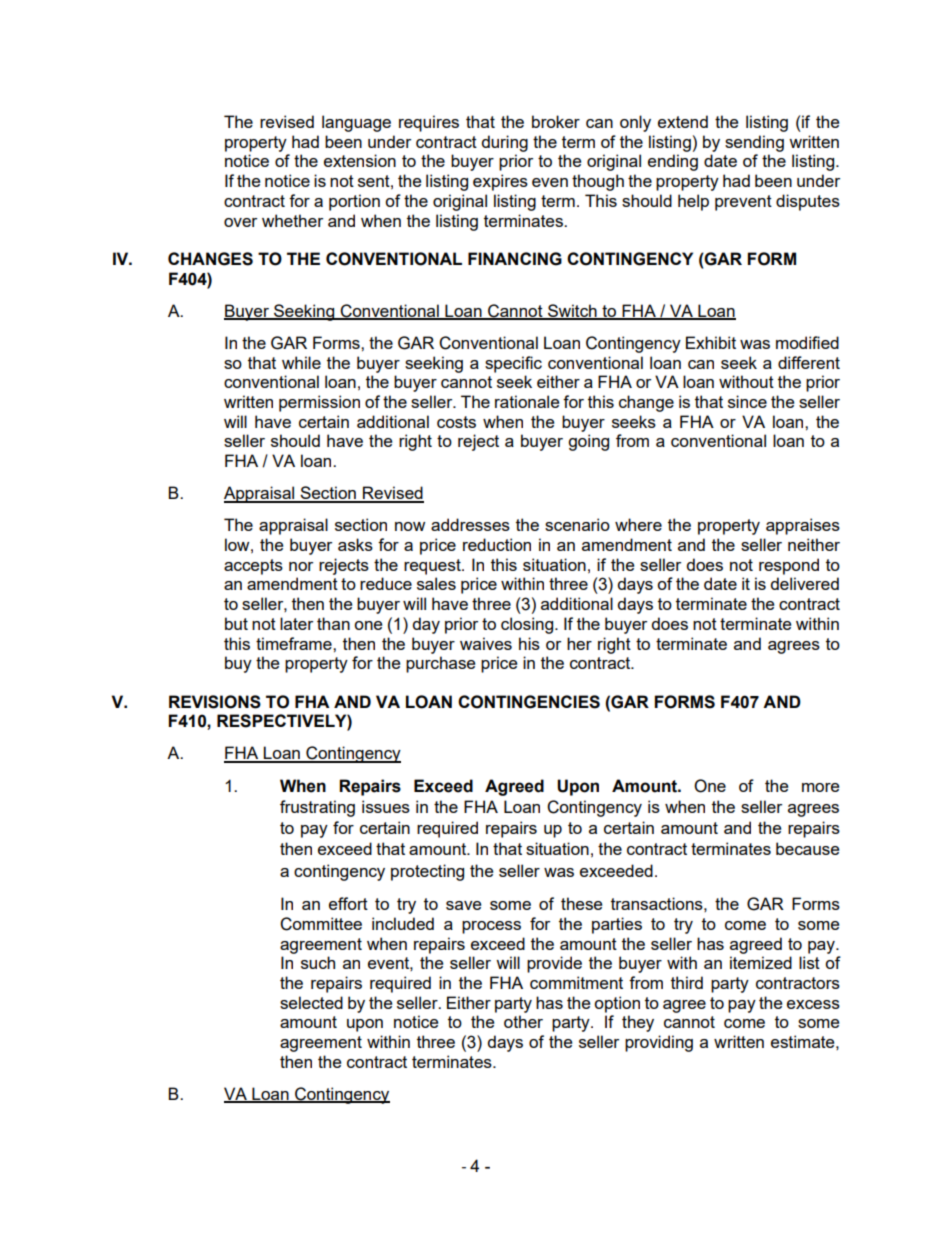 This page has height=1233, width=952. What do you see at coordinates (683, 121) in the page?
I see `extend` at bounding box center [683, 121].
